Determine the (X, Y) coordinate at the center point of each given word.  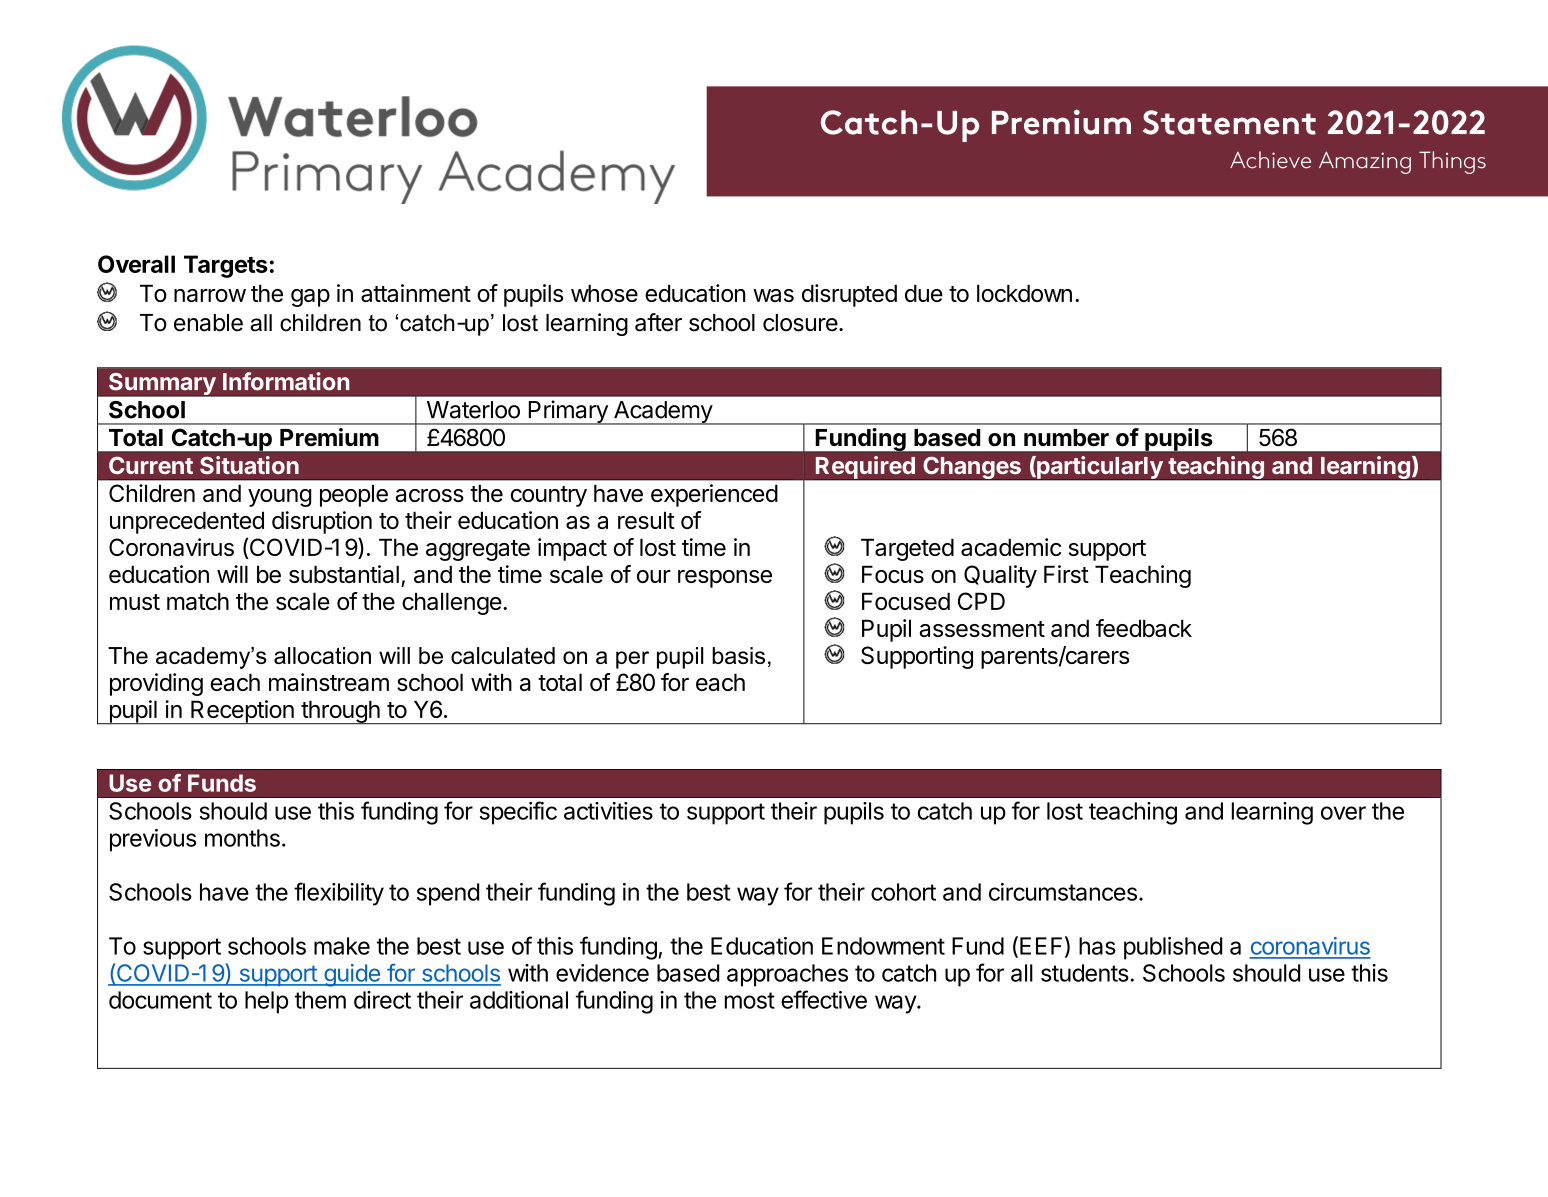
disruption (322, 522)
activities (608, 811)
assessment (982, 629)
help (266, 1002)
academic (1011, 547)
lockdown (1024, 293)
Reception (242, 712)
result (646, 520)
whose (604, 293)
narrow (210, 295)
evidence (602, 973)
